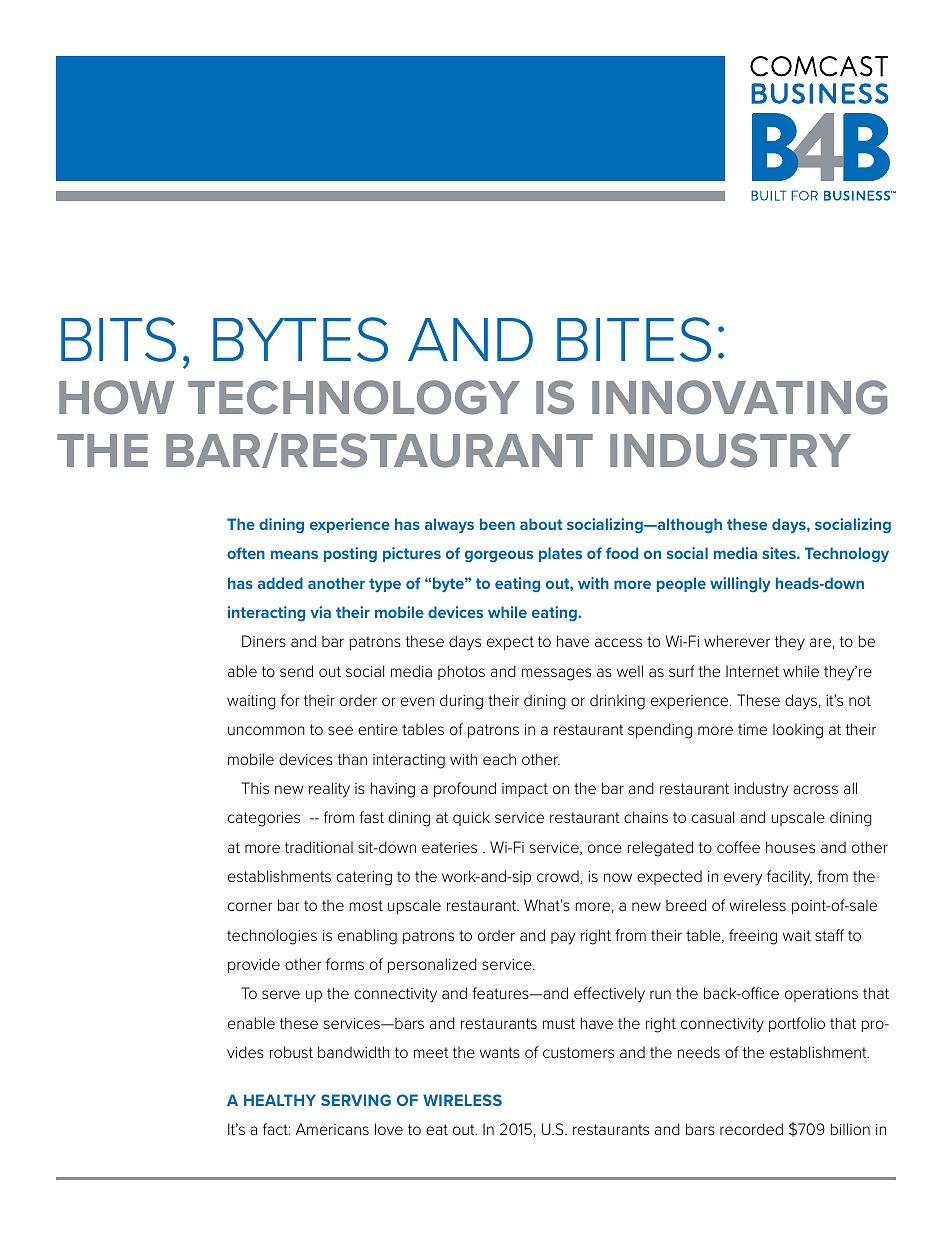 This screenshot has width=952, height=1233. What do you see at coordinates (752, 729) in the screenshot?
I see `time` at bounding box center [752, 729].
